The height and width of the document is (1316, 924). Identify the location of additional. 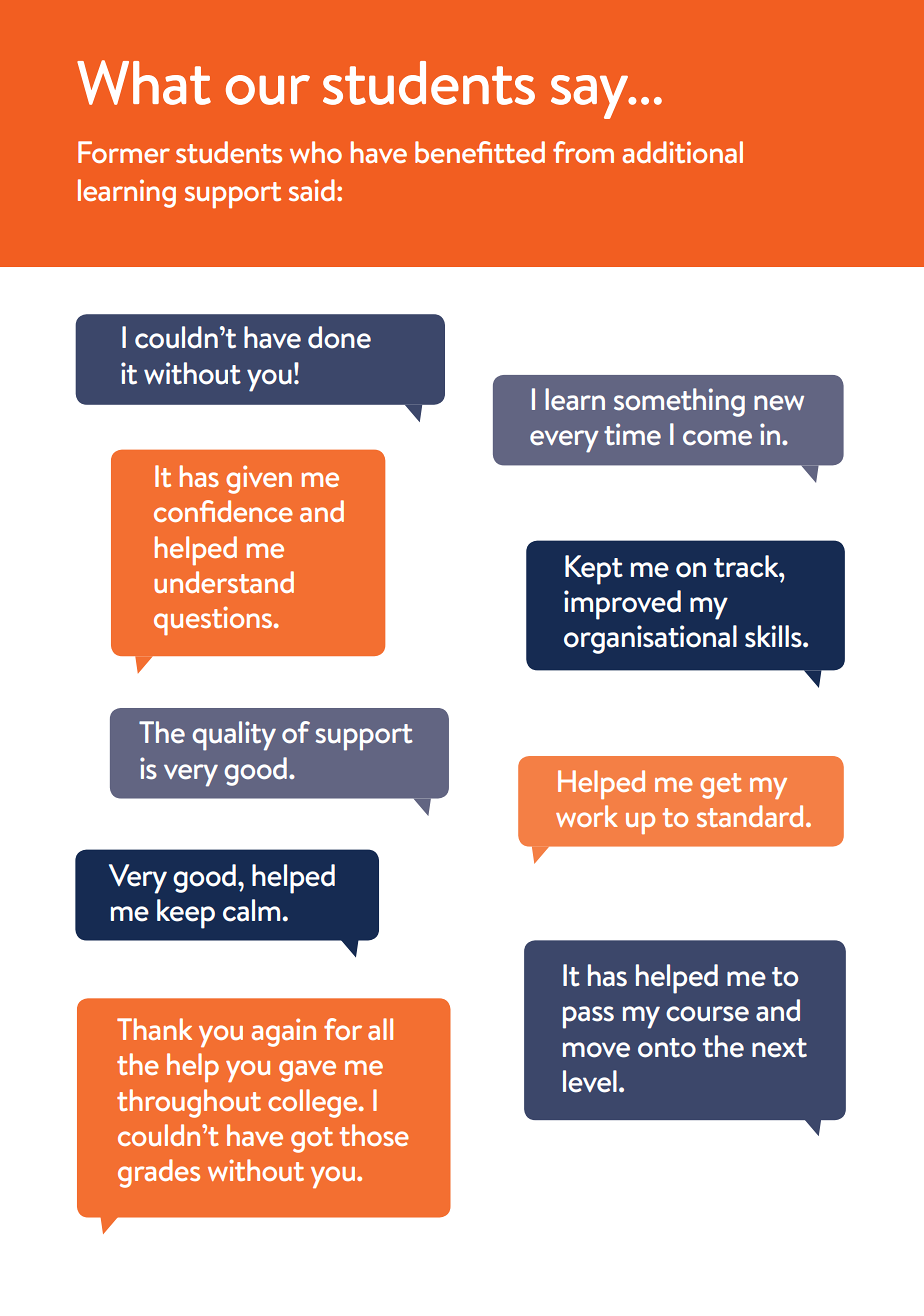
(682, 152).
